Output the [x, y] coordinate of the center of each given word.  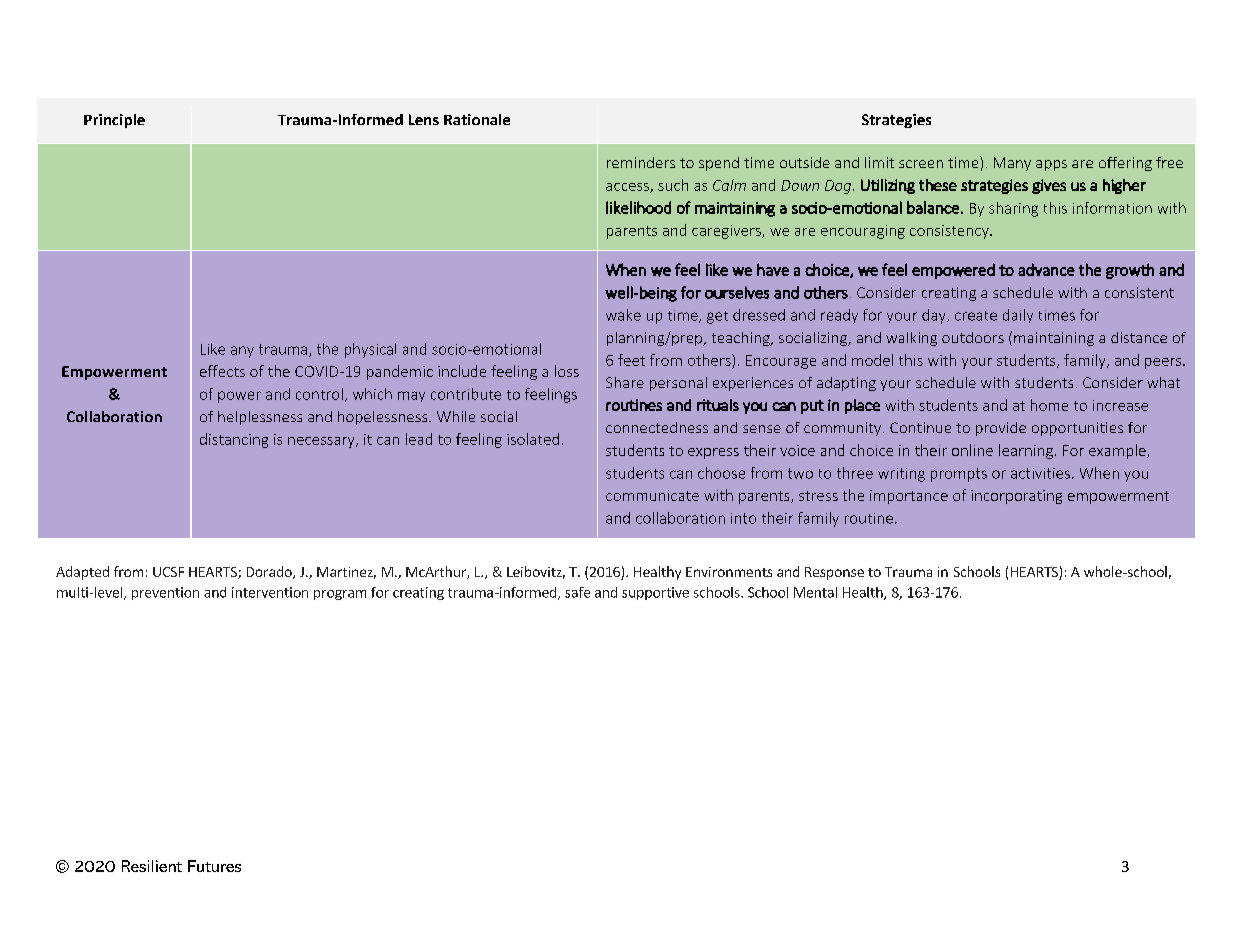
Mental [815, 592]
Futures [214, 866]
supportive [655, 593]
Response [834, 573]
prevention [165, 593]
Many [1012, 164]
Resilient [152, 866]
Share [625, 382]
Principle [114, 121]
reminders [641, 162]
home [1049, 405]
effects [222, 371]
